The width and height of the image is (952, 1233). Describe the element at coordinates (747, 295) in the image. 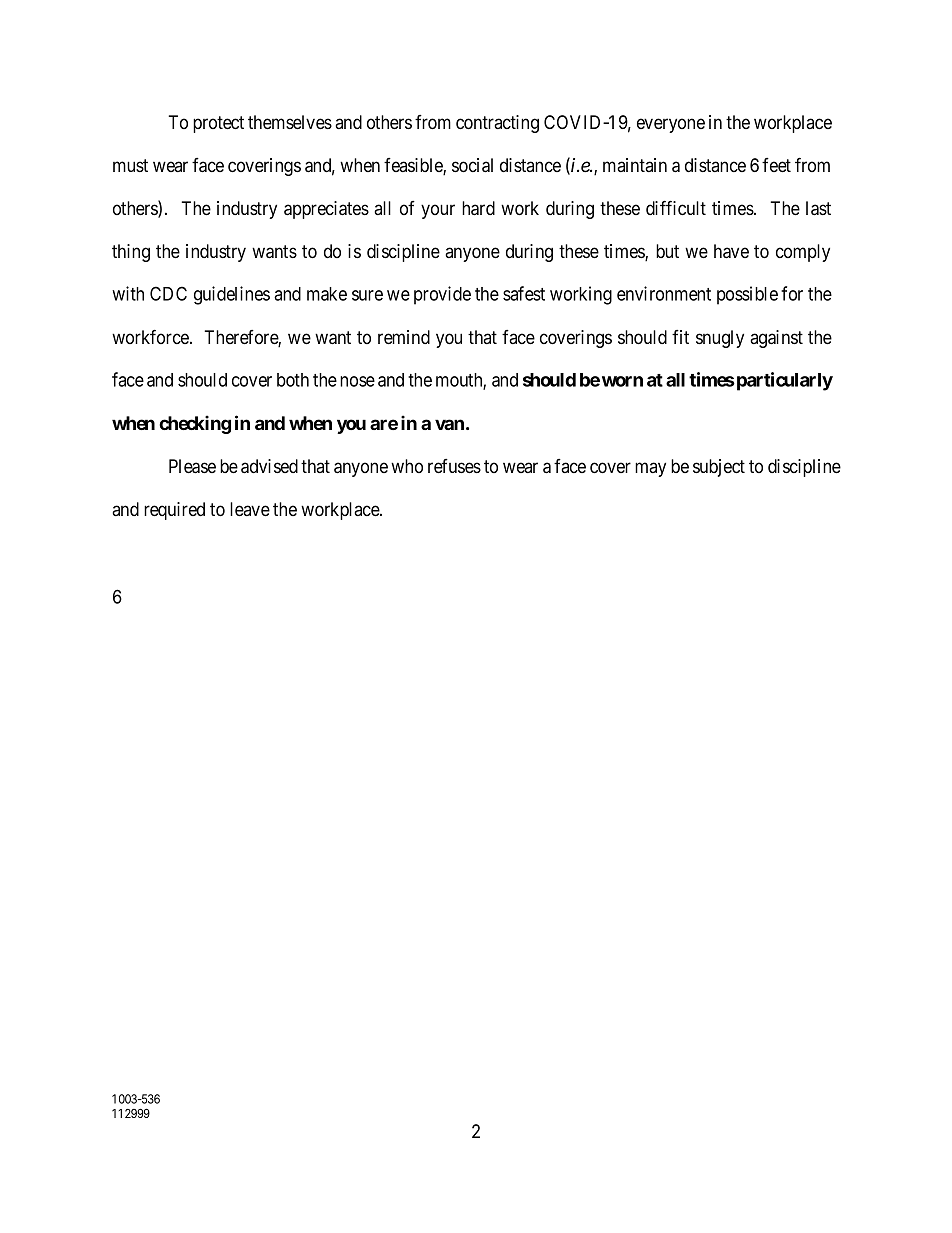

I see `possible` at that location.
